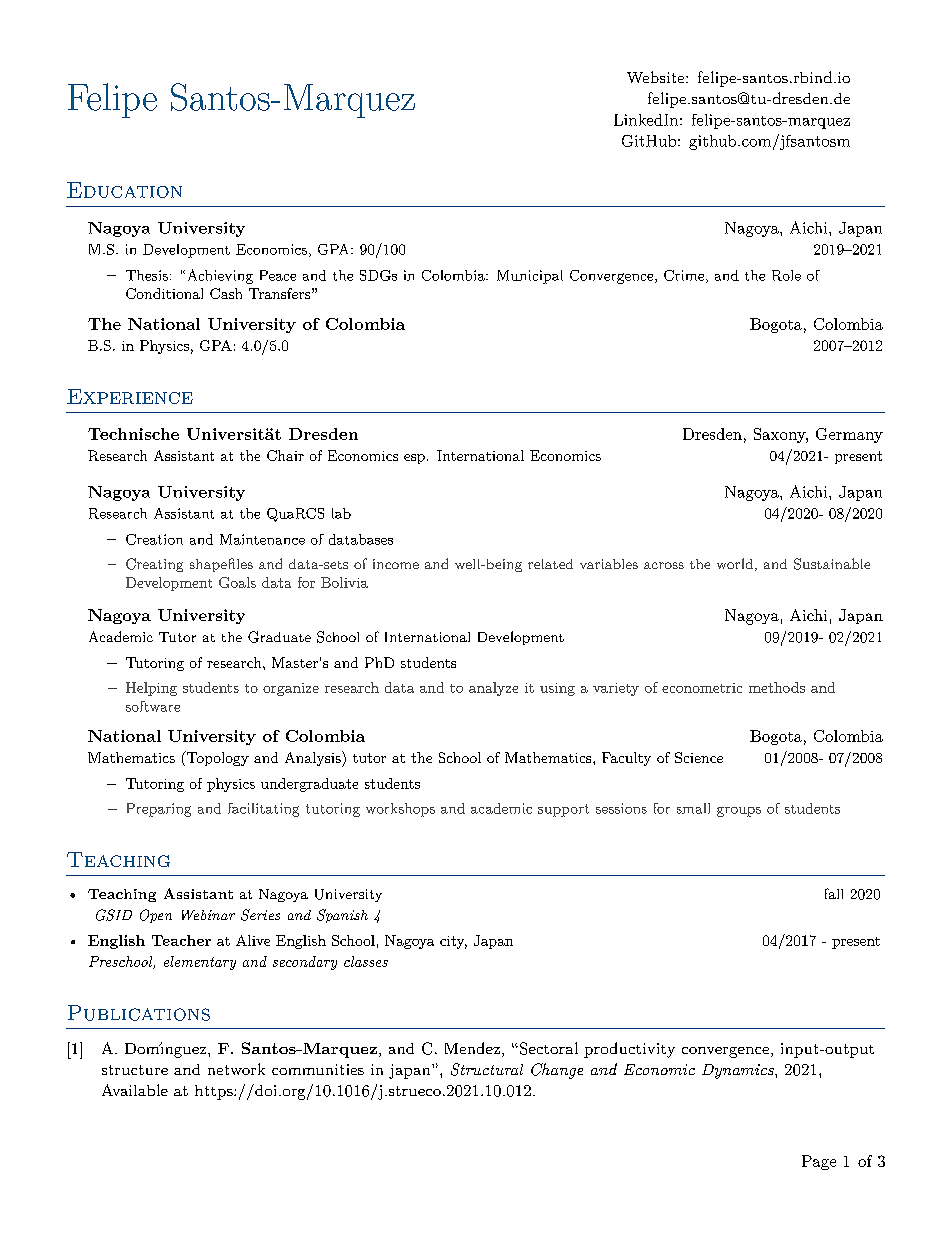  What do you see at coordinates (236, 1069) in the screenshot?
I see `network` at bounding box center [236, 1069].
